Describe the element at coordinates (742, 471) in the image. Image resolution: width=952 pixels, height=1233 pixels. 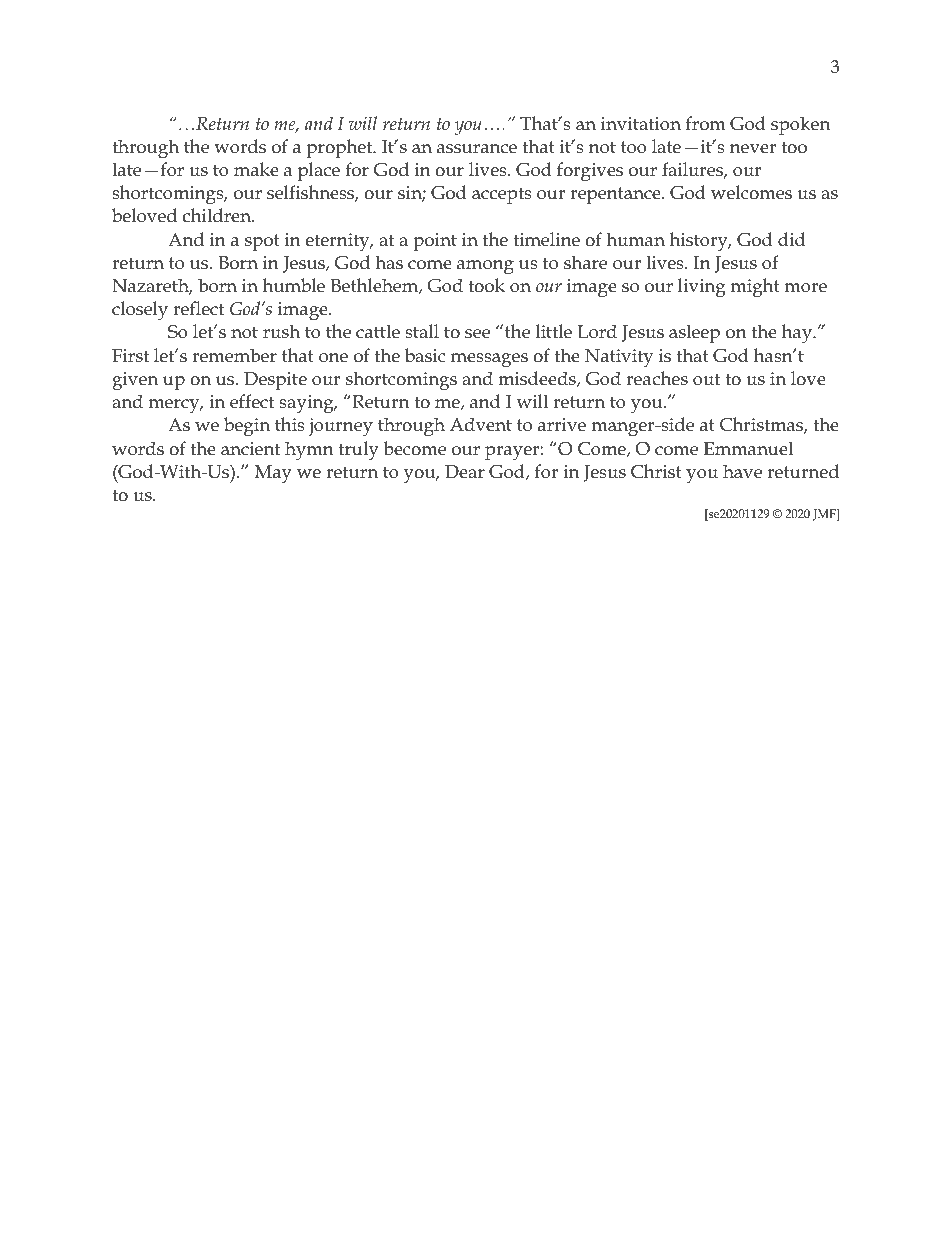
I see `have` at that location.
